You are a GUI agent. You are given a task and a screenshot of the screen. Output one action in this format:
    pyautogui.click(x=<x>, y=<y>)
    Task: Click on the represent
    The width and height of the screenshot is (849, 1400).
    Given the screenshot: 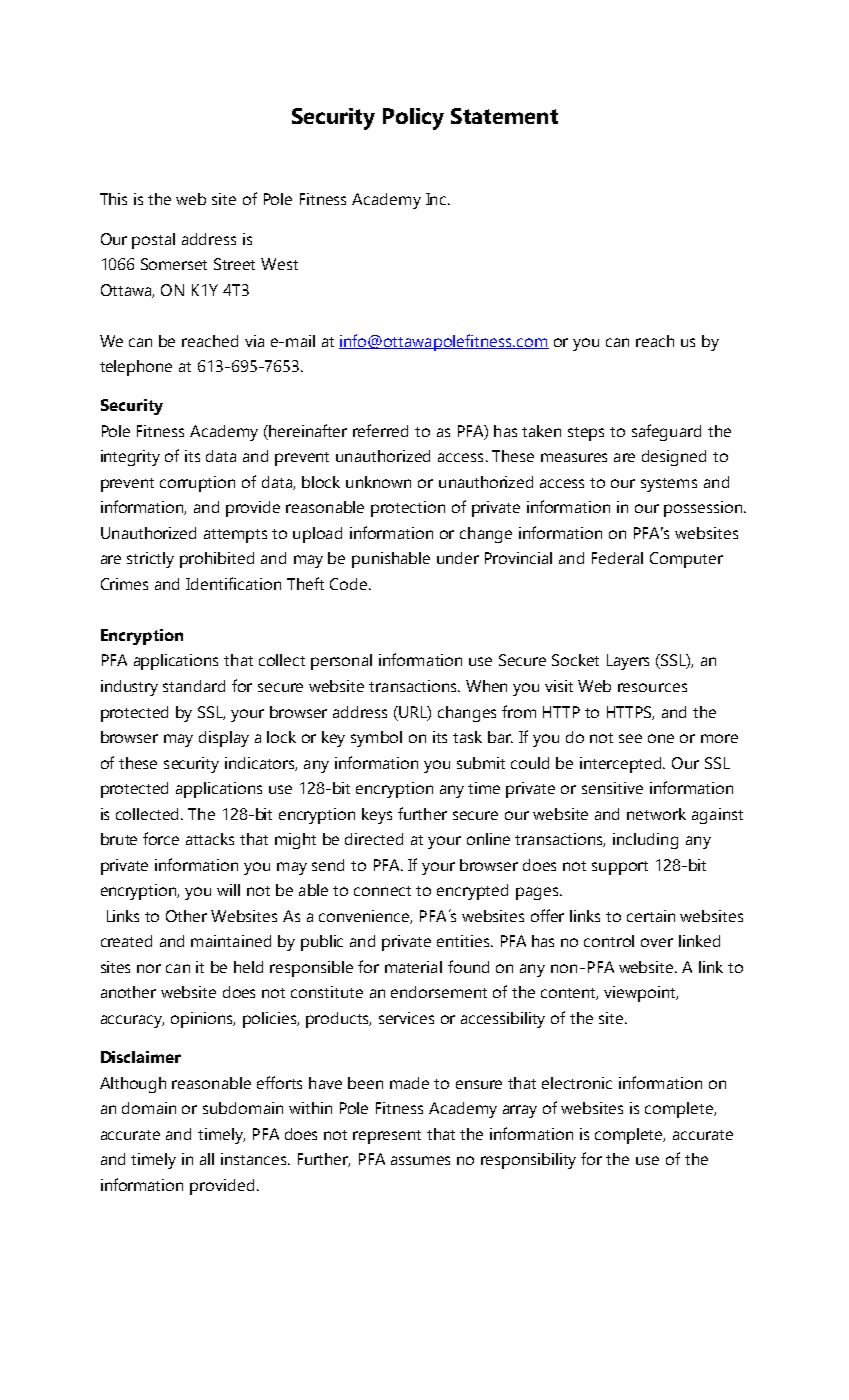 What is the action you would take?
    pyautogui.click(x=387, y=1137)
